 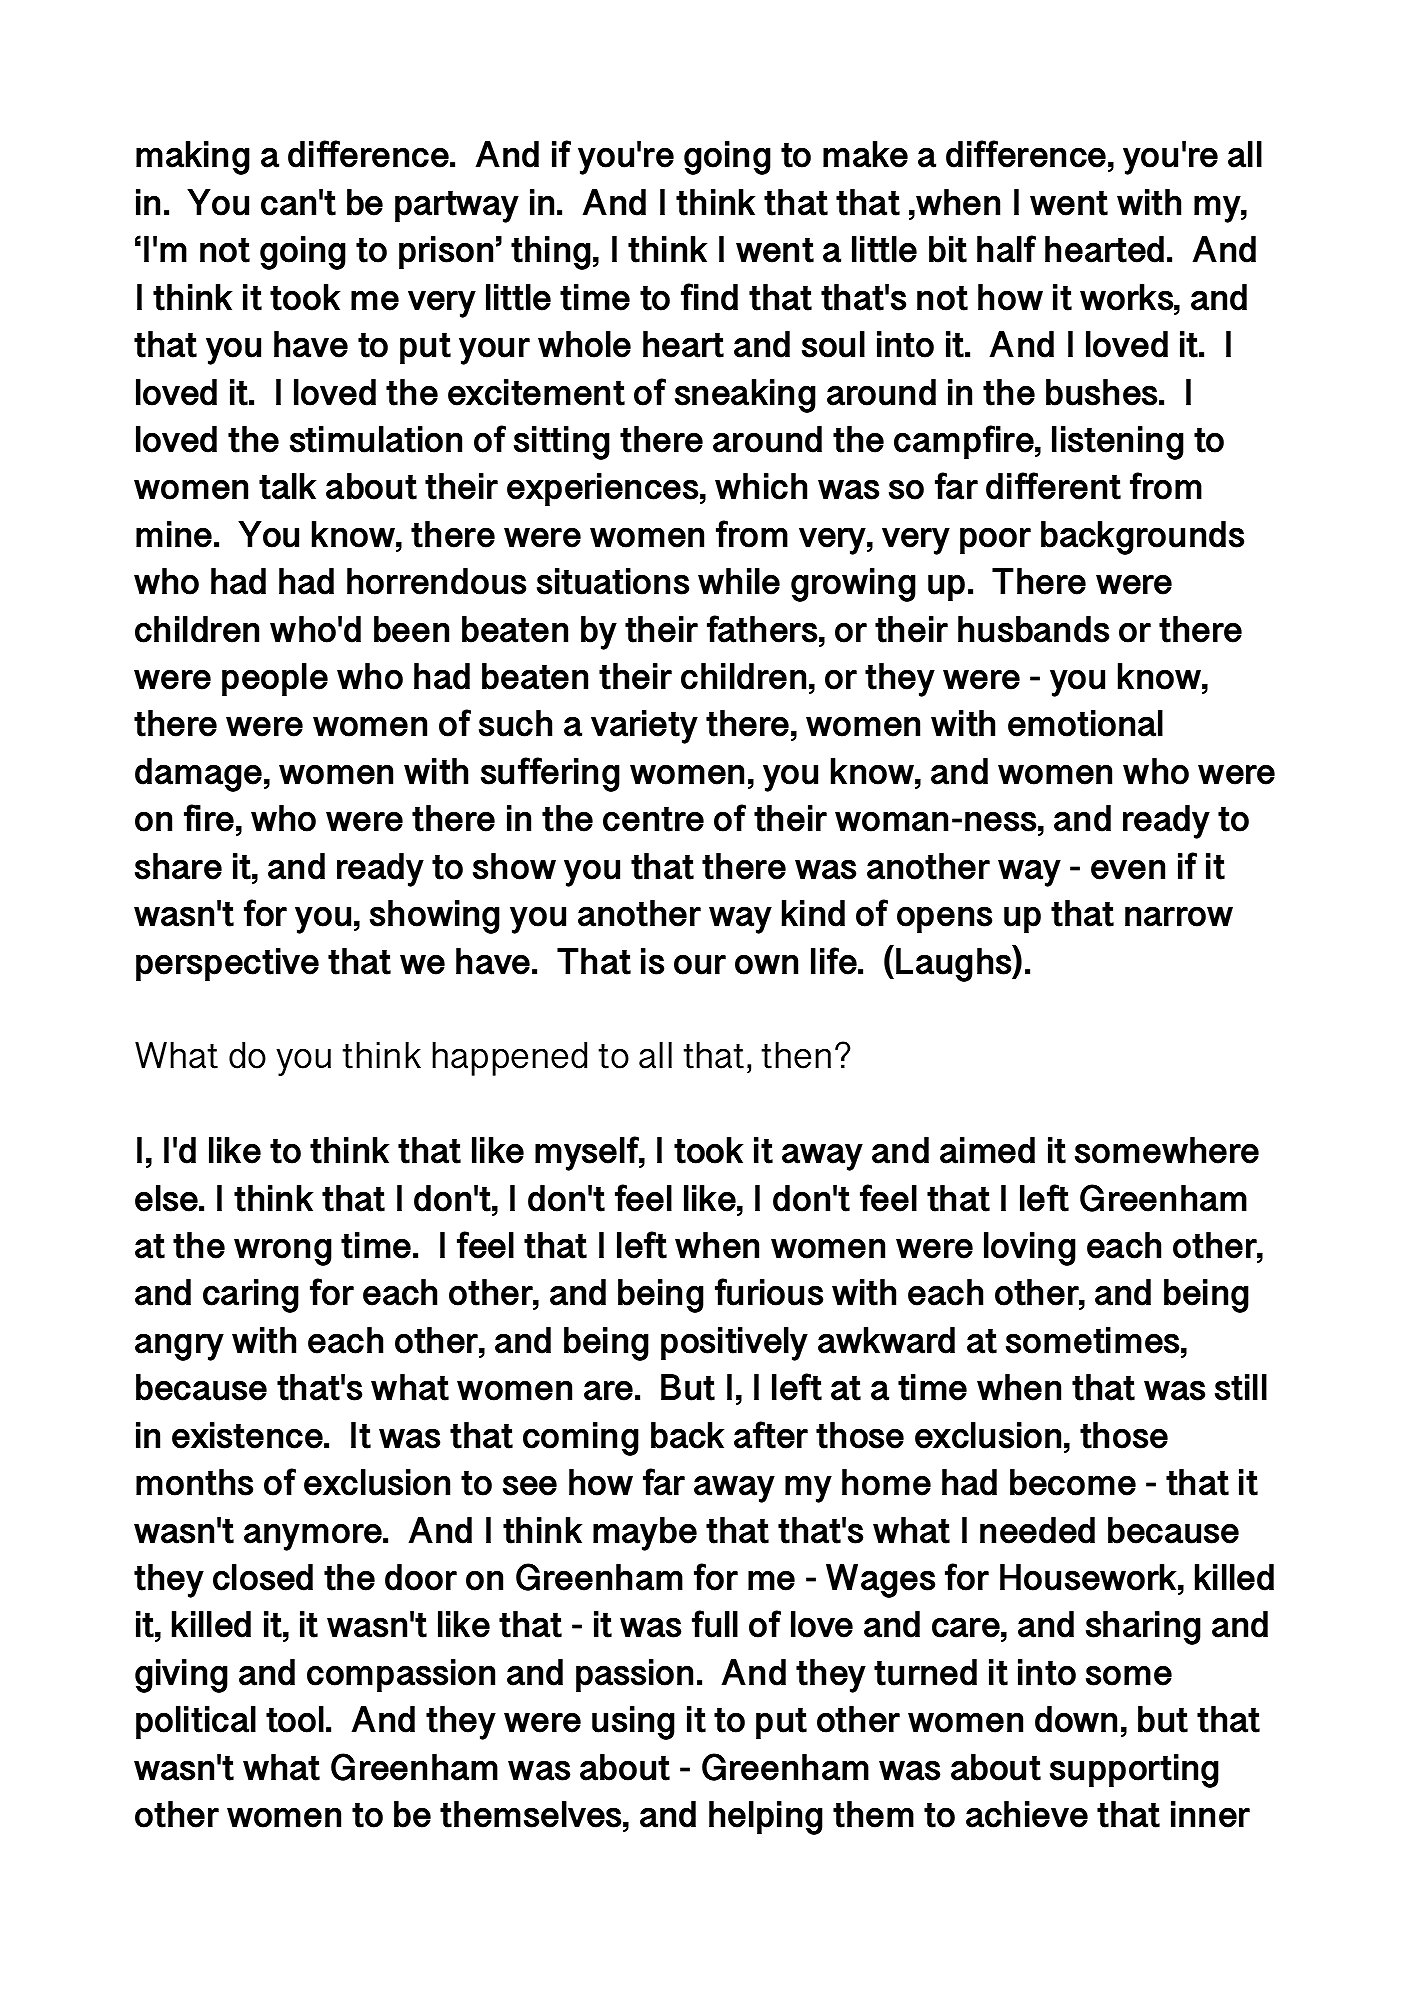 What do you see at coordinates (739, 581) in the image?
I see `while` at bounding box center [739, 581].
